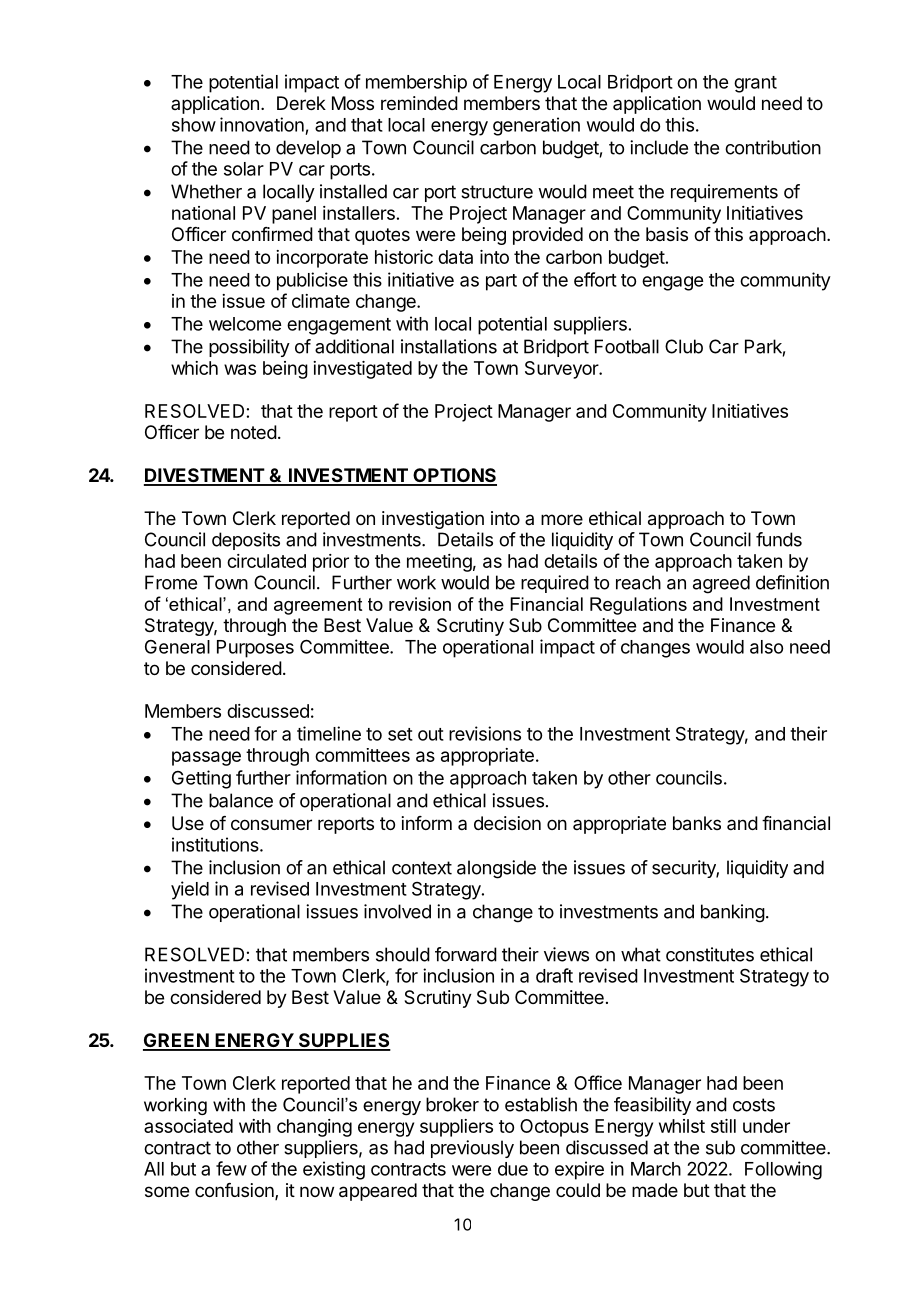 The width and height of the document is (924, 1308). What do you see at coordinates (684, 346) in the document?
I see `Club` at bounding box center [684, 346].
